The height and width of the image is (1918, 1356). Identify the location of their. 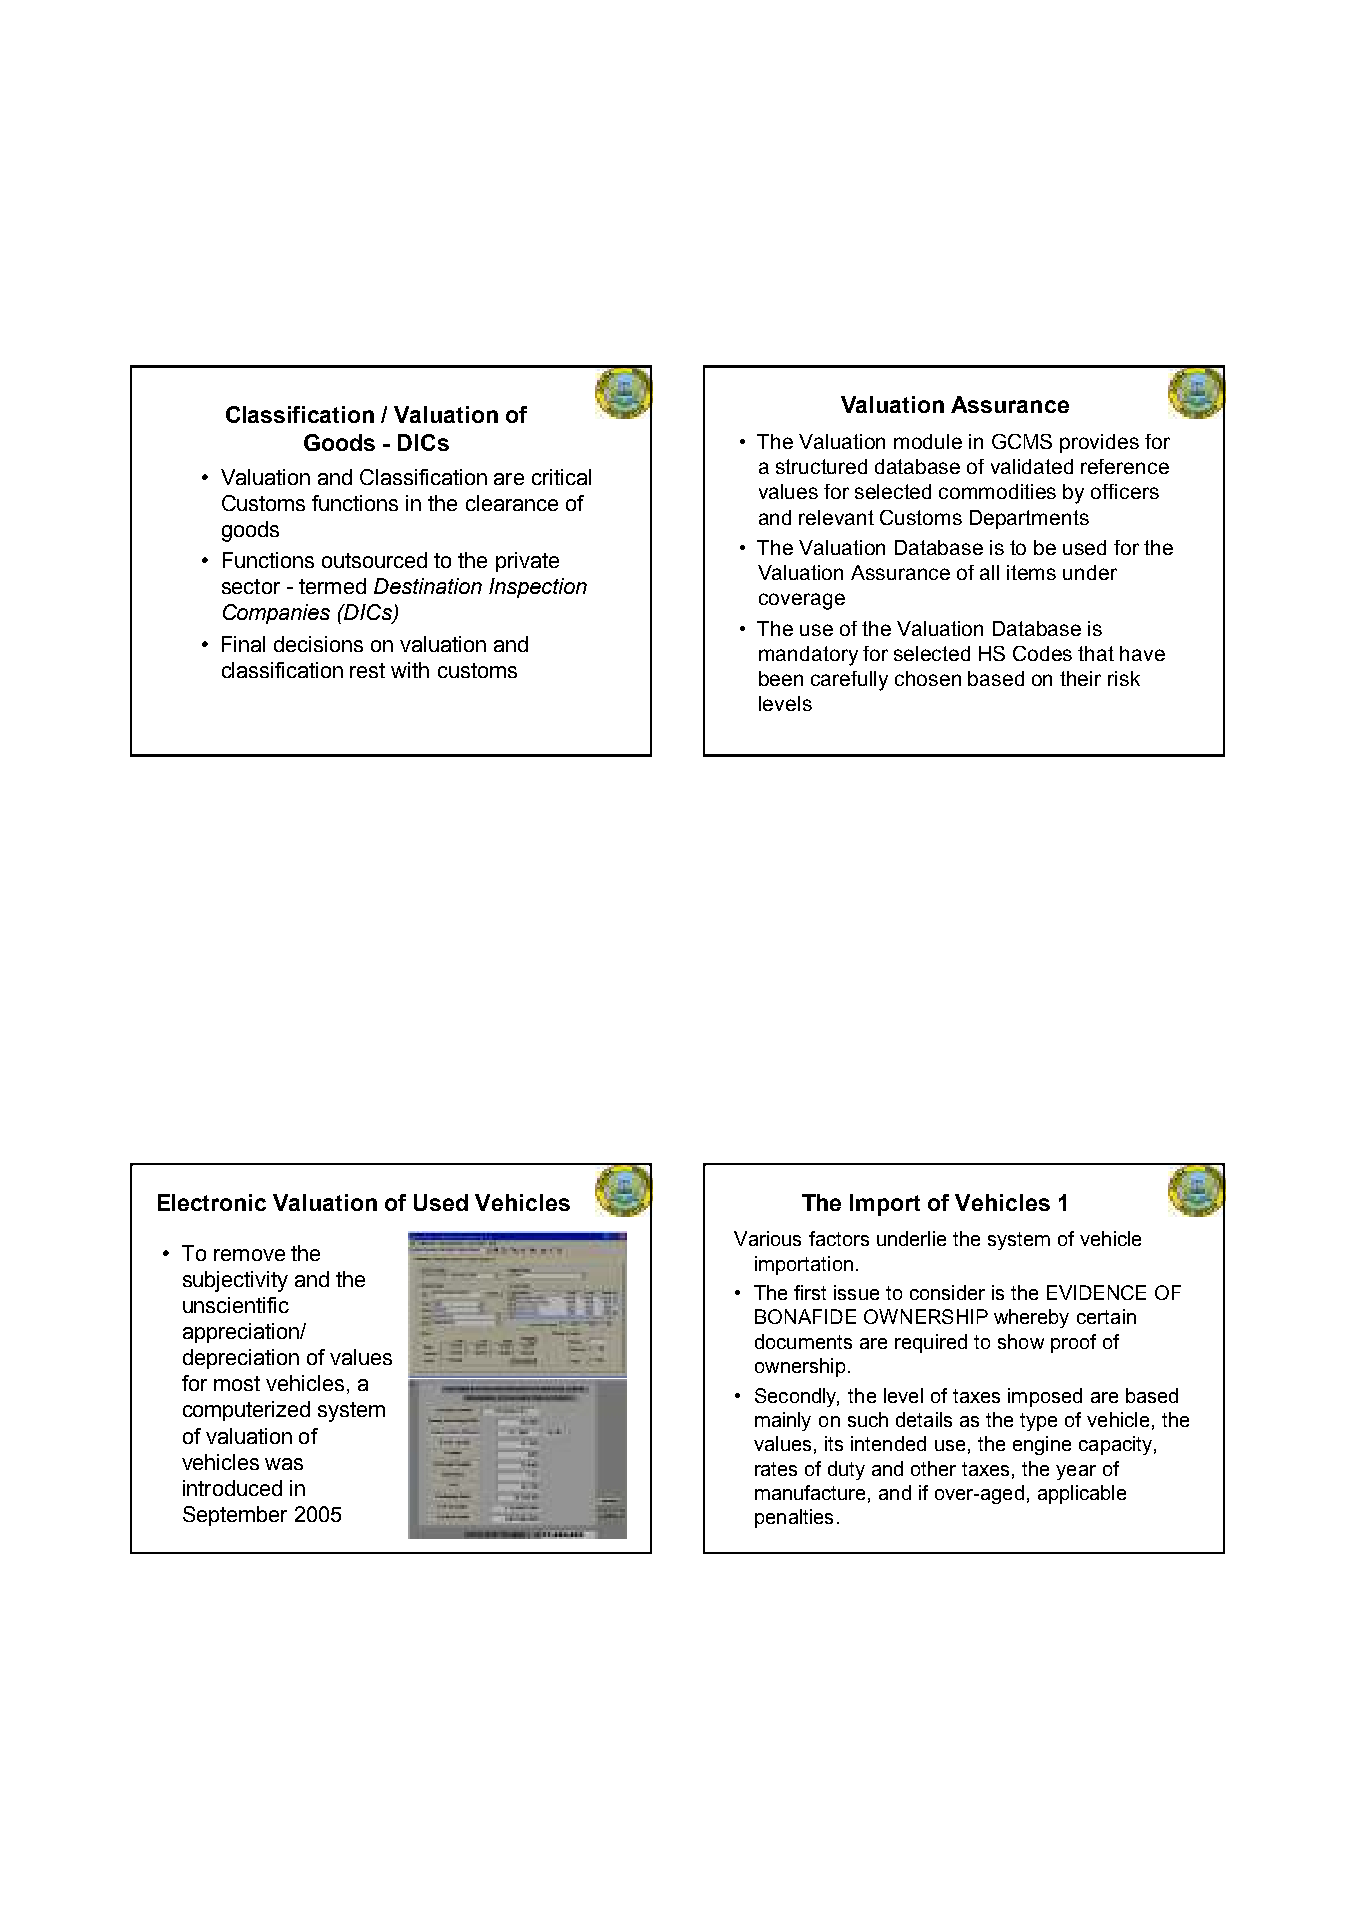
(1080, 678).
